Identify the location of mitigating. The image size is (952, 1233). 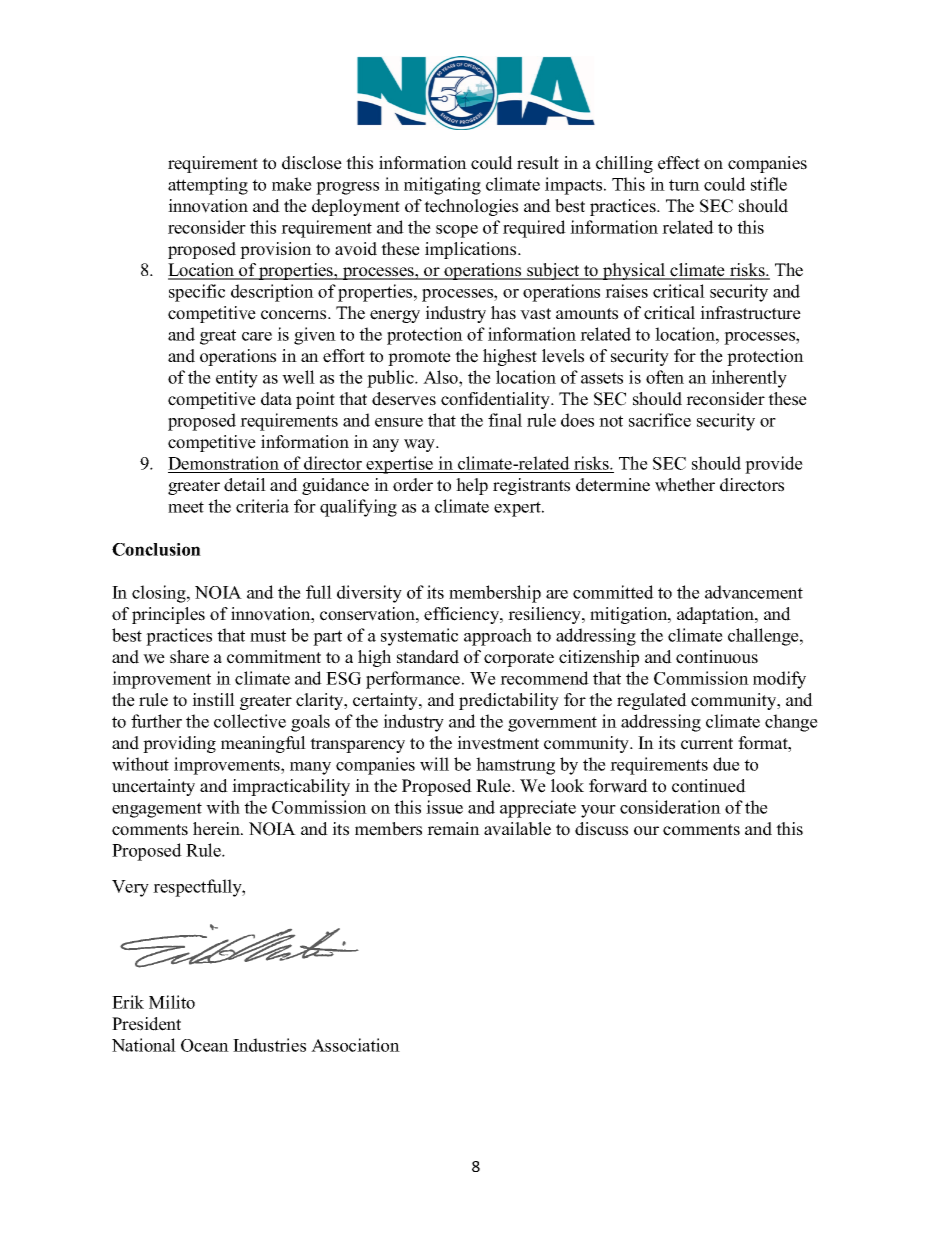
(442, 186).
